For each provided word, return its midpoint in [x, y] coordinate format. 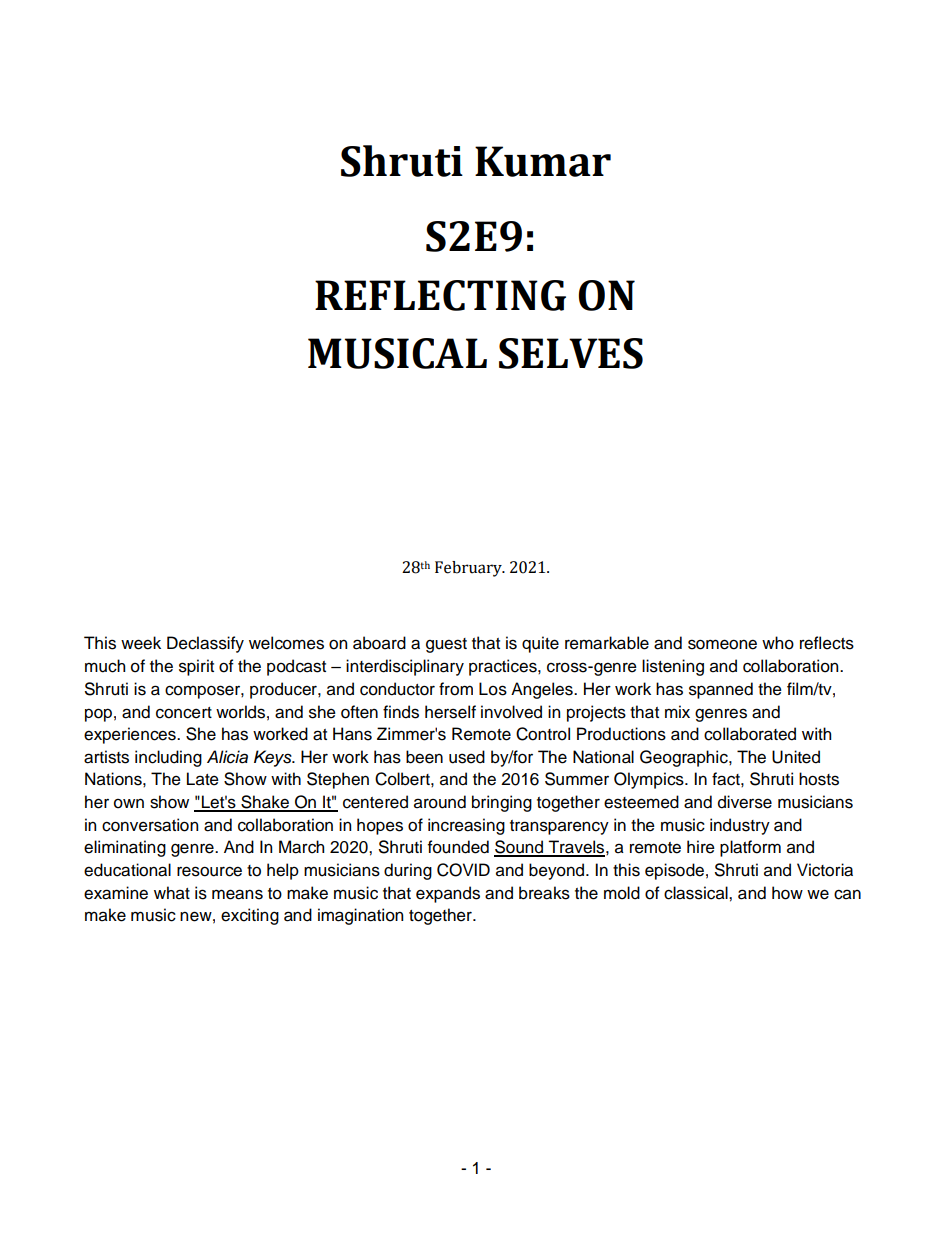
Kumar [543, 161]
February [469, 569]
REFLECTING [440, 295]
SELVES [571, 353]
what [172, 893]
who [778, 643]
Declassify [205, 644]
